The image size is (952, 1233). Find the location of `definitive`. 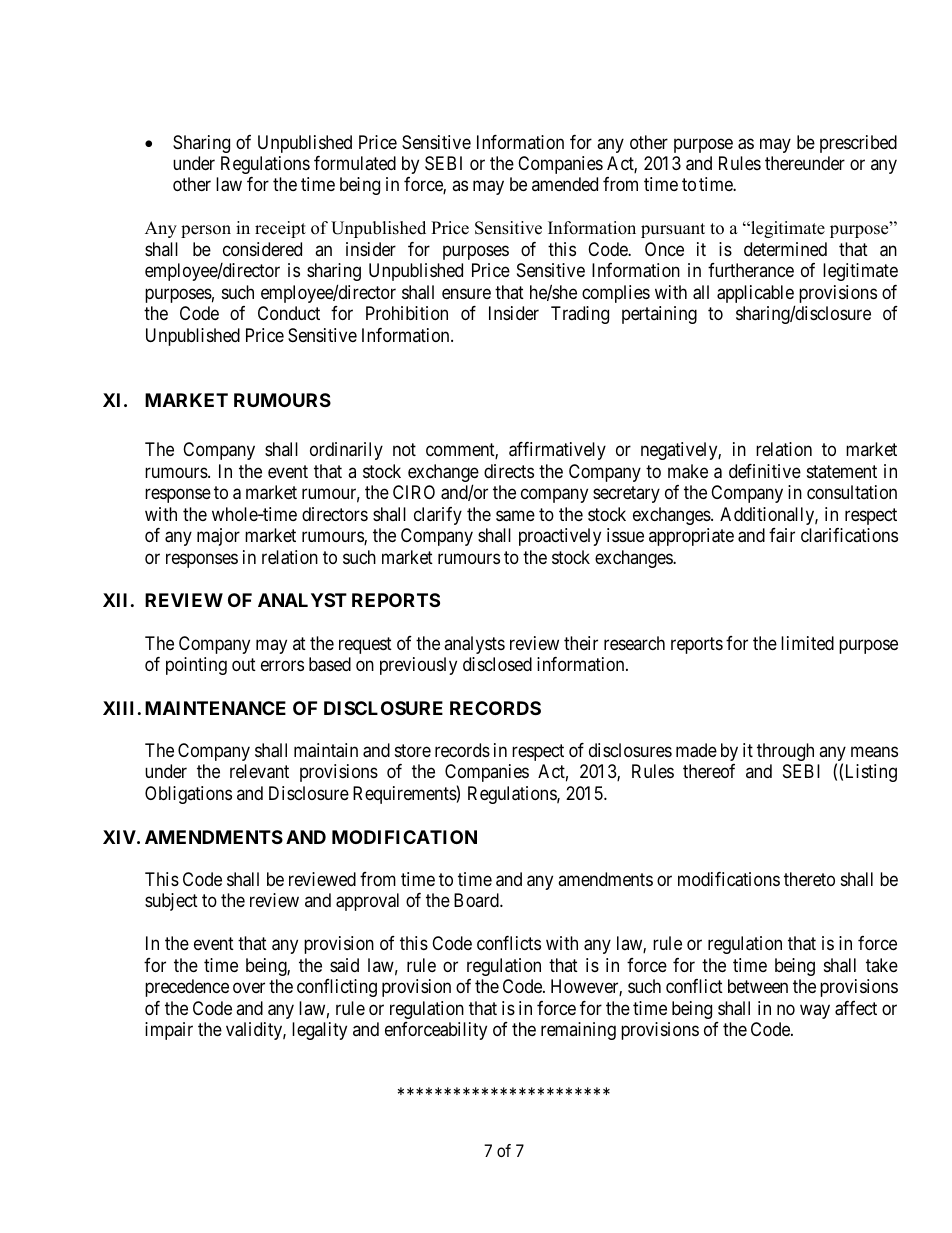

definitive is located at coordinates (765, 471).
